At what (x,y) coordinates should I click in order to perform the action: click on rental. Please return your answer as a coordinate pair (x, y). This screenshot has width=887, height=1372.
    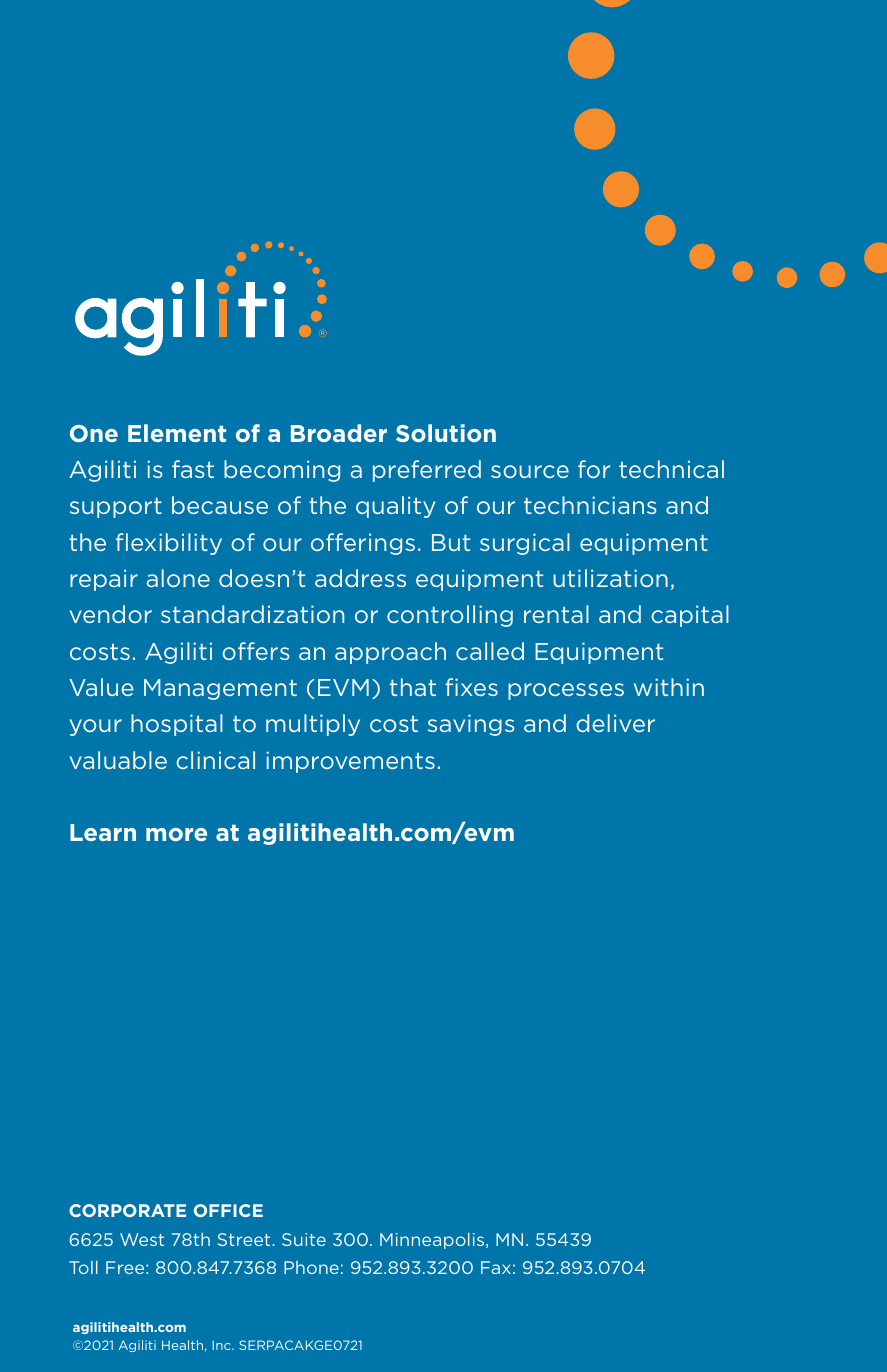
    Looking at the image, I should click on (556, 614).
